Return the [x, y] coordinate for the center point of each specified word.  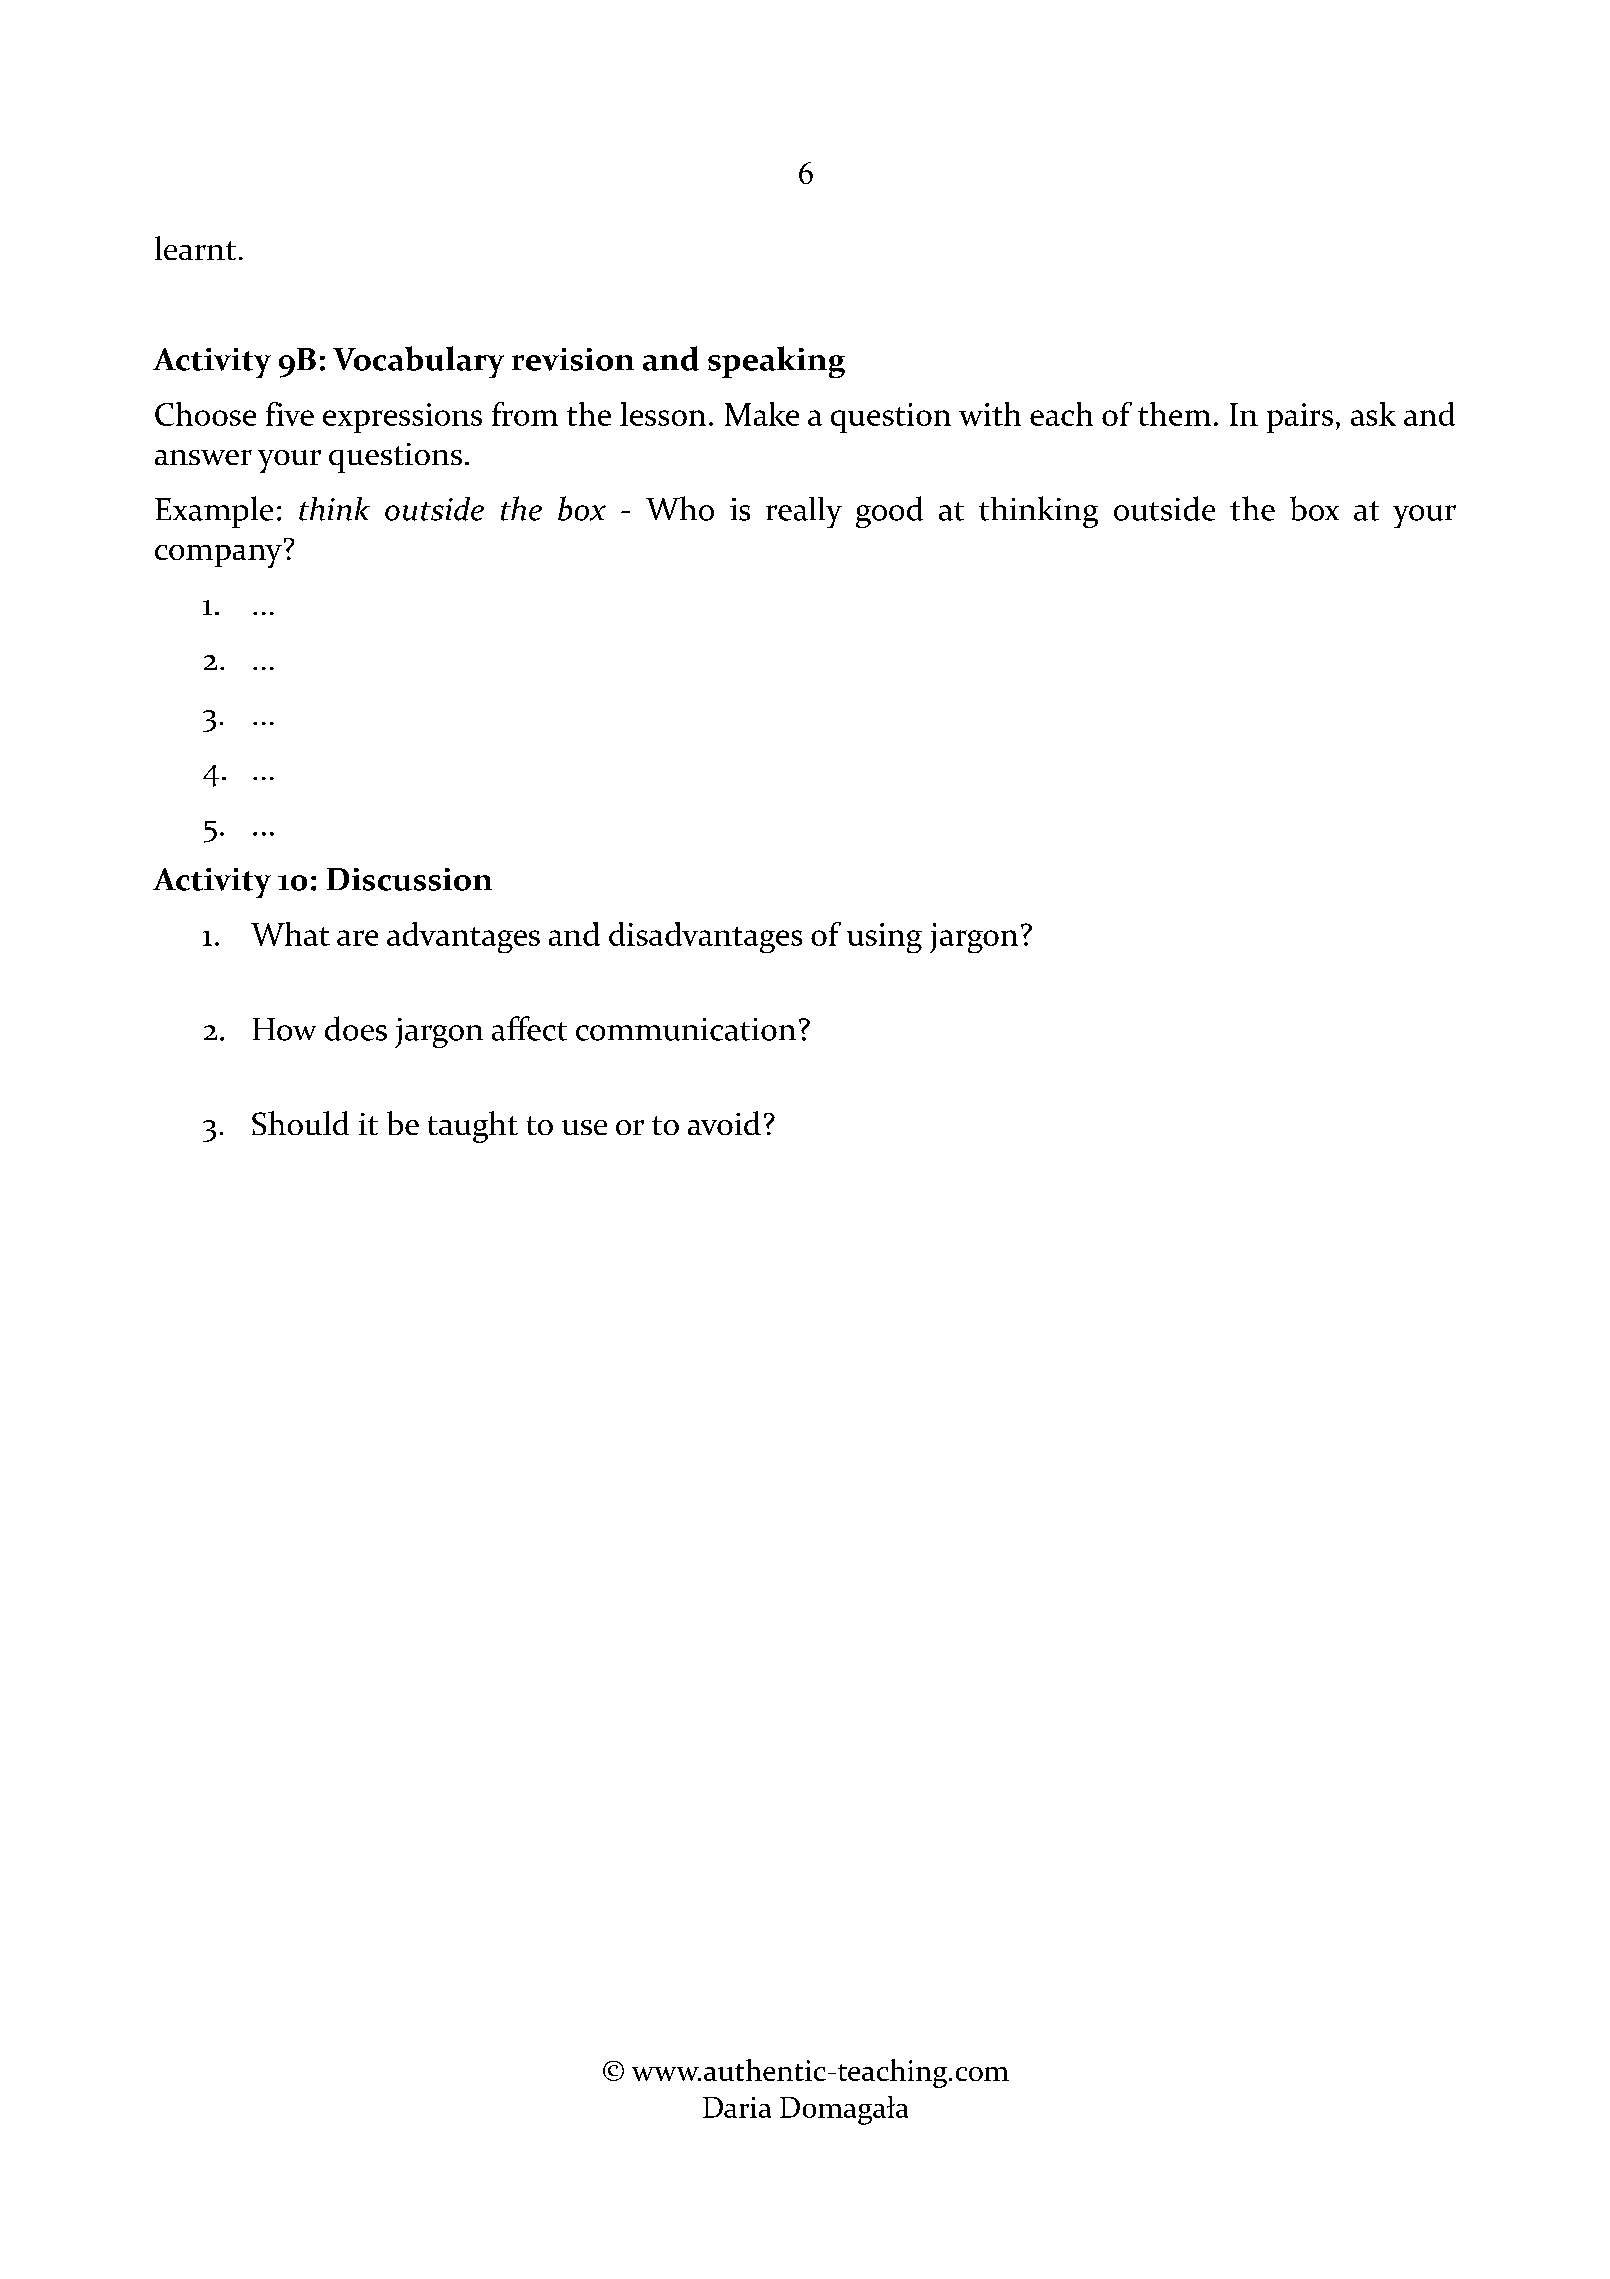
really [804, 512]
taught [473, 1127]
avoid [724, 1123]
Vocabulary [418, 362]
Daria [737, 2107]
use [584, 1127]
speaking [776, 362]
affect [529, 1028]
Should [300, 1123]
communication [686, 1029]
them [1174, 414]
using [884, 938]
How [284, 1029]
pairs [1300, 418]
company [218, 556]
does [356, 1028]
